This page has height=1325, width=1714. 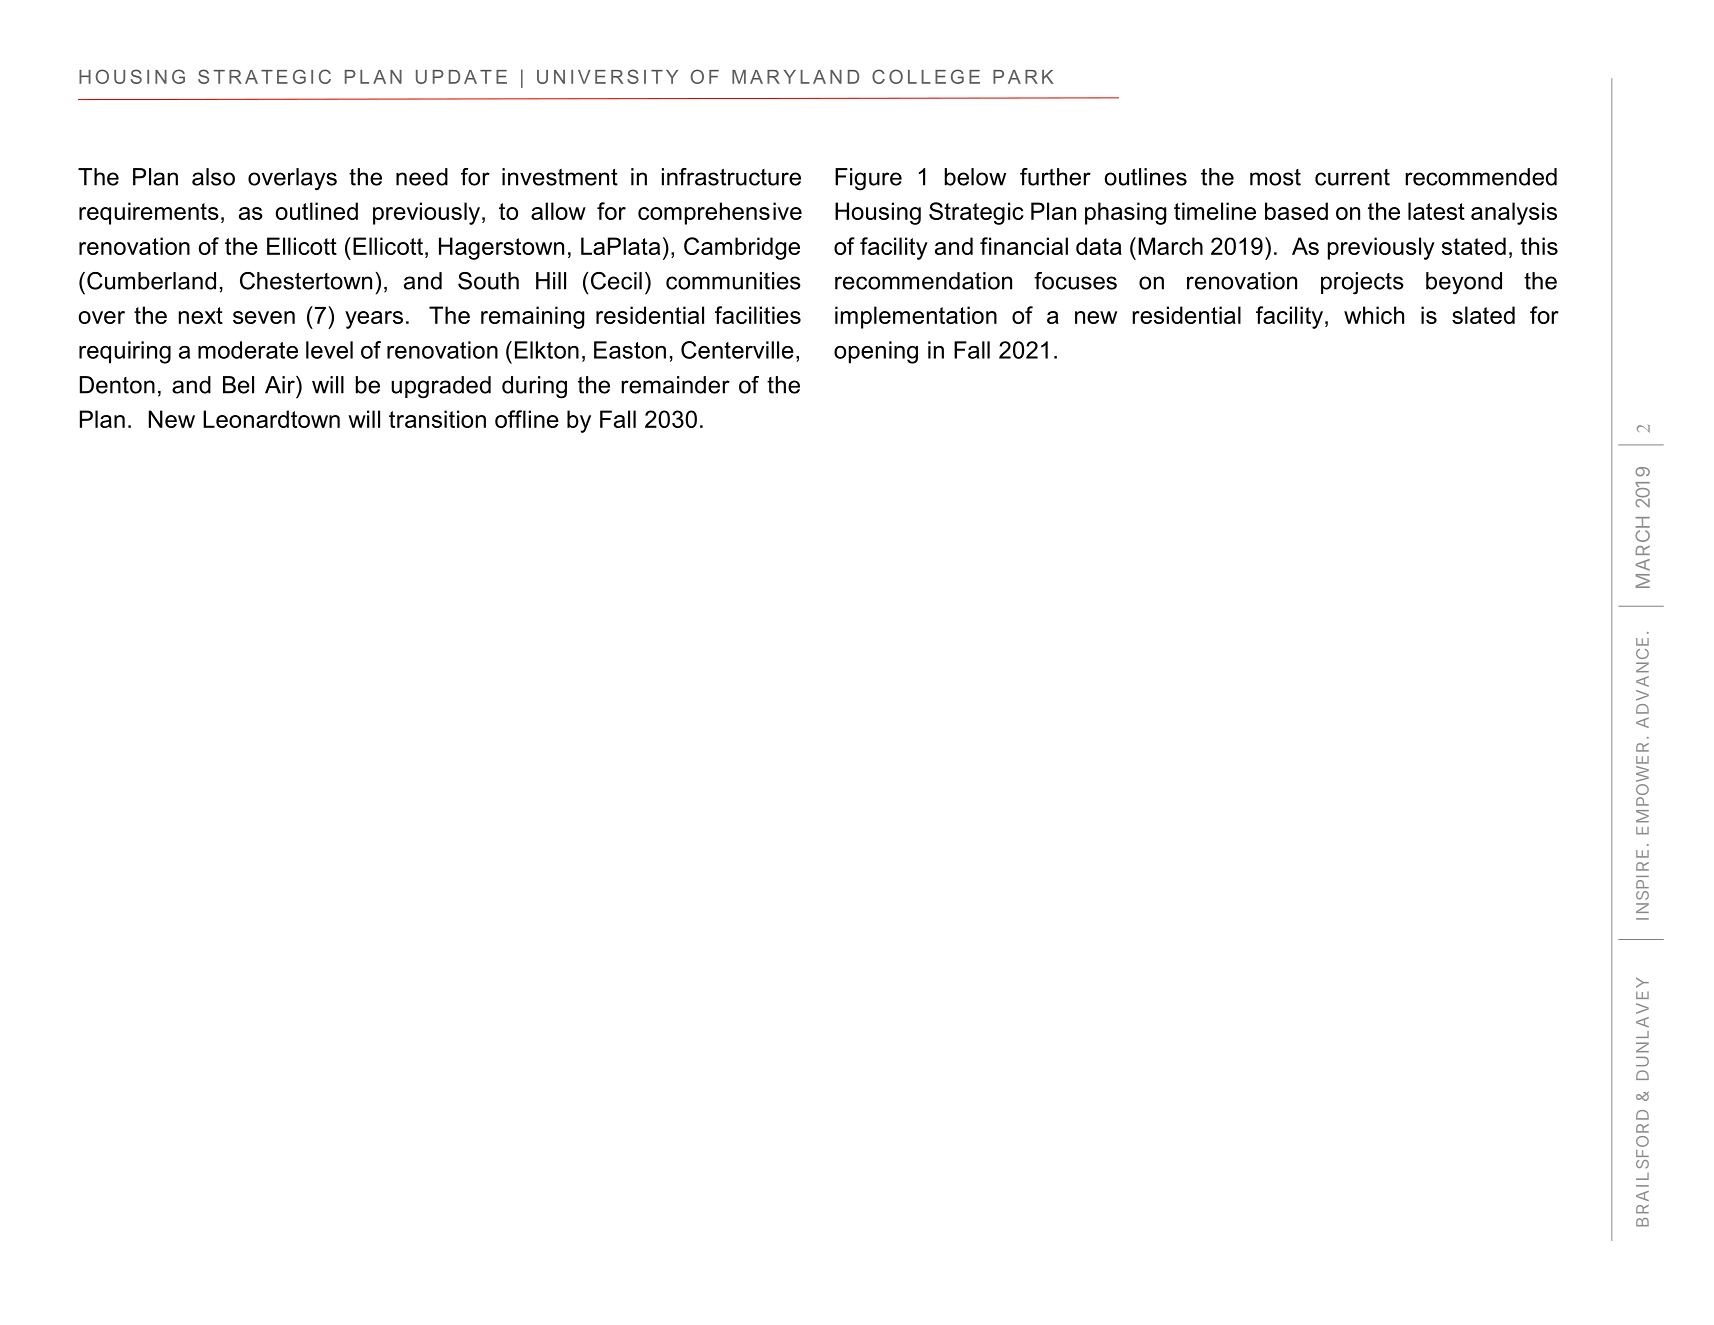 What do you see at coordinates (1352, 177) in the page?
I see `current` at bounding box center [1352, 177].
